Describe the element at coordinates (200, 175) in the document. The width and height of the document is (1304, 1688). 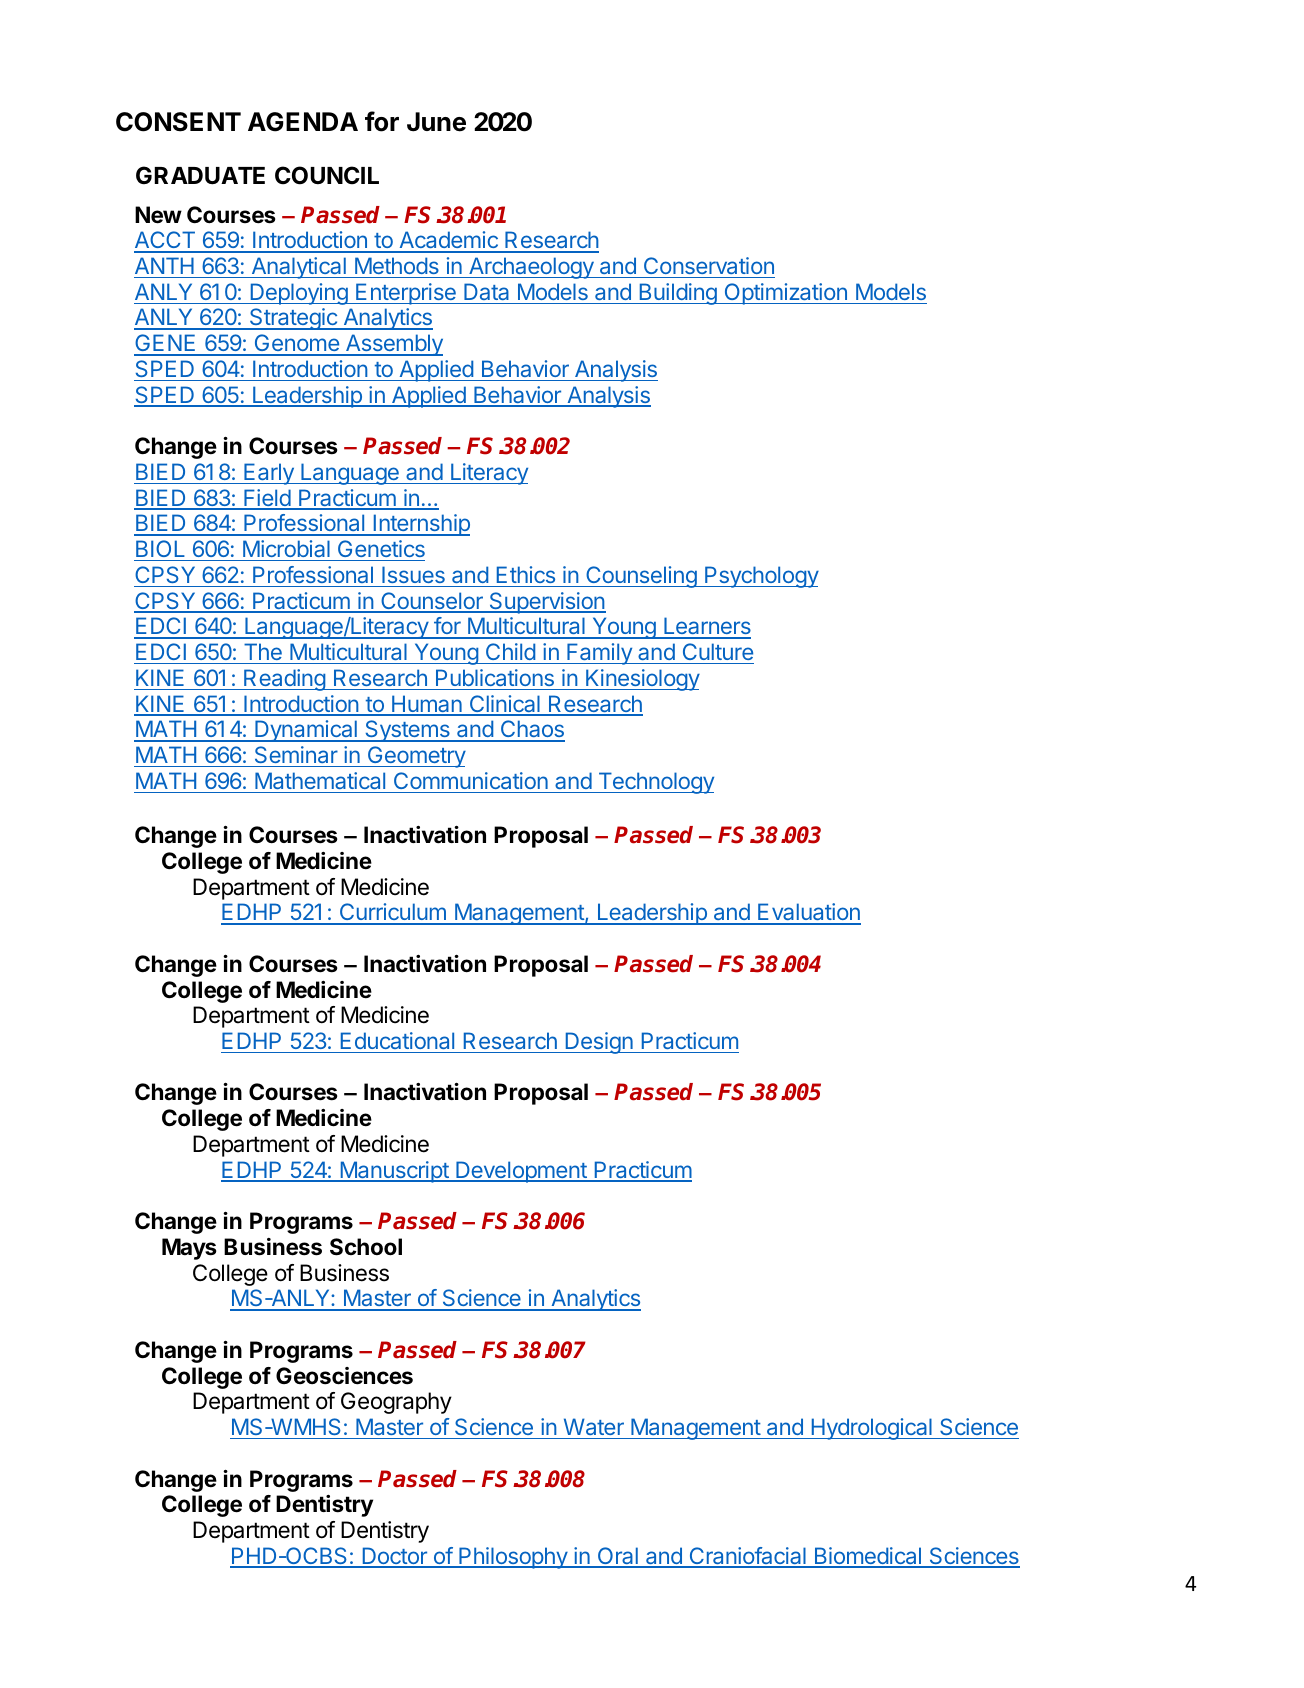
I see `GRADUATE` at that location.
